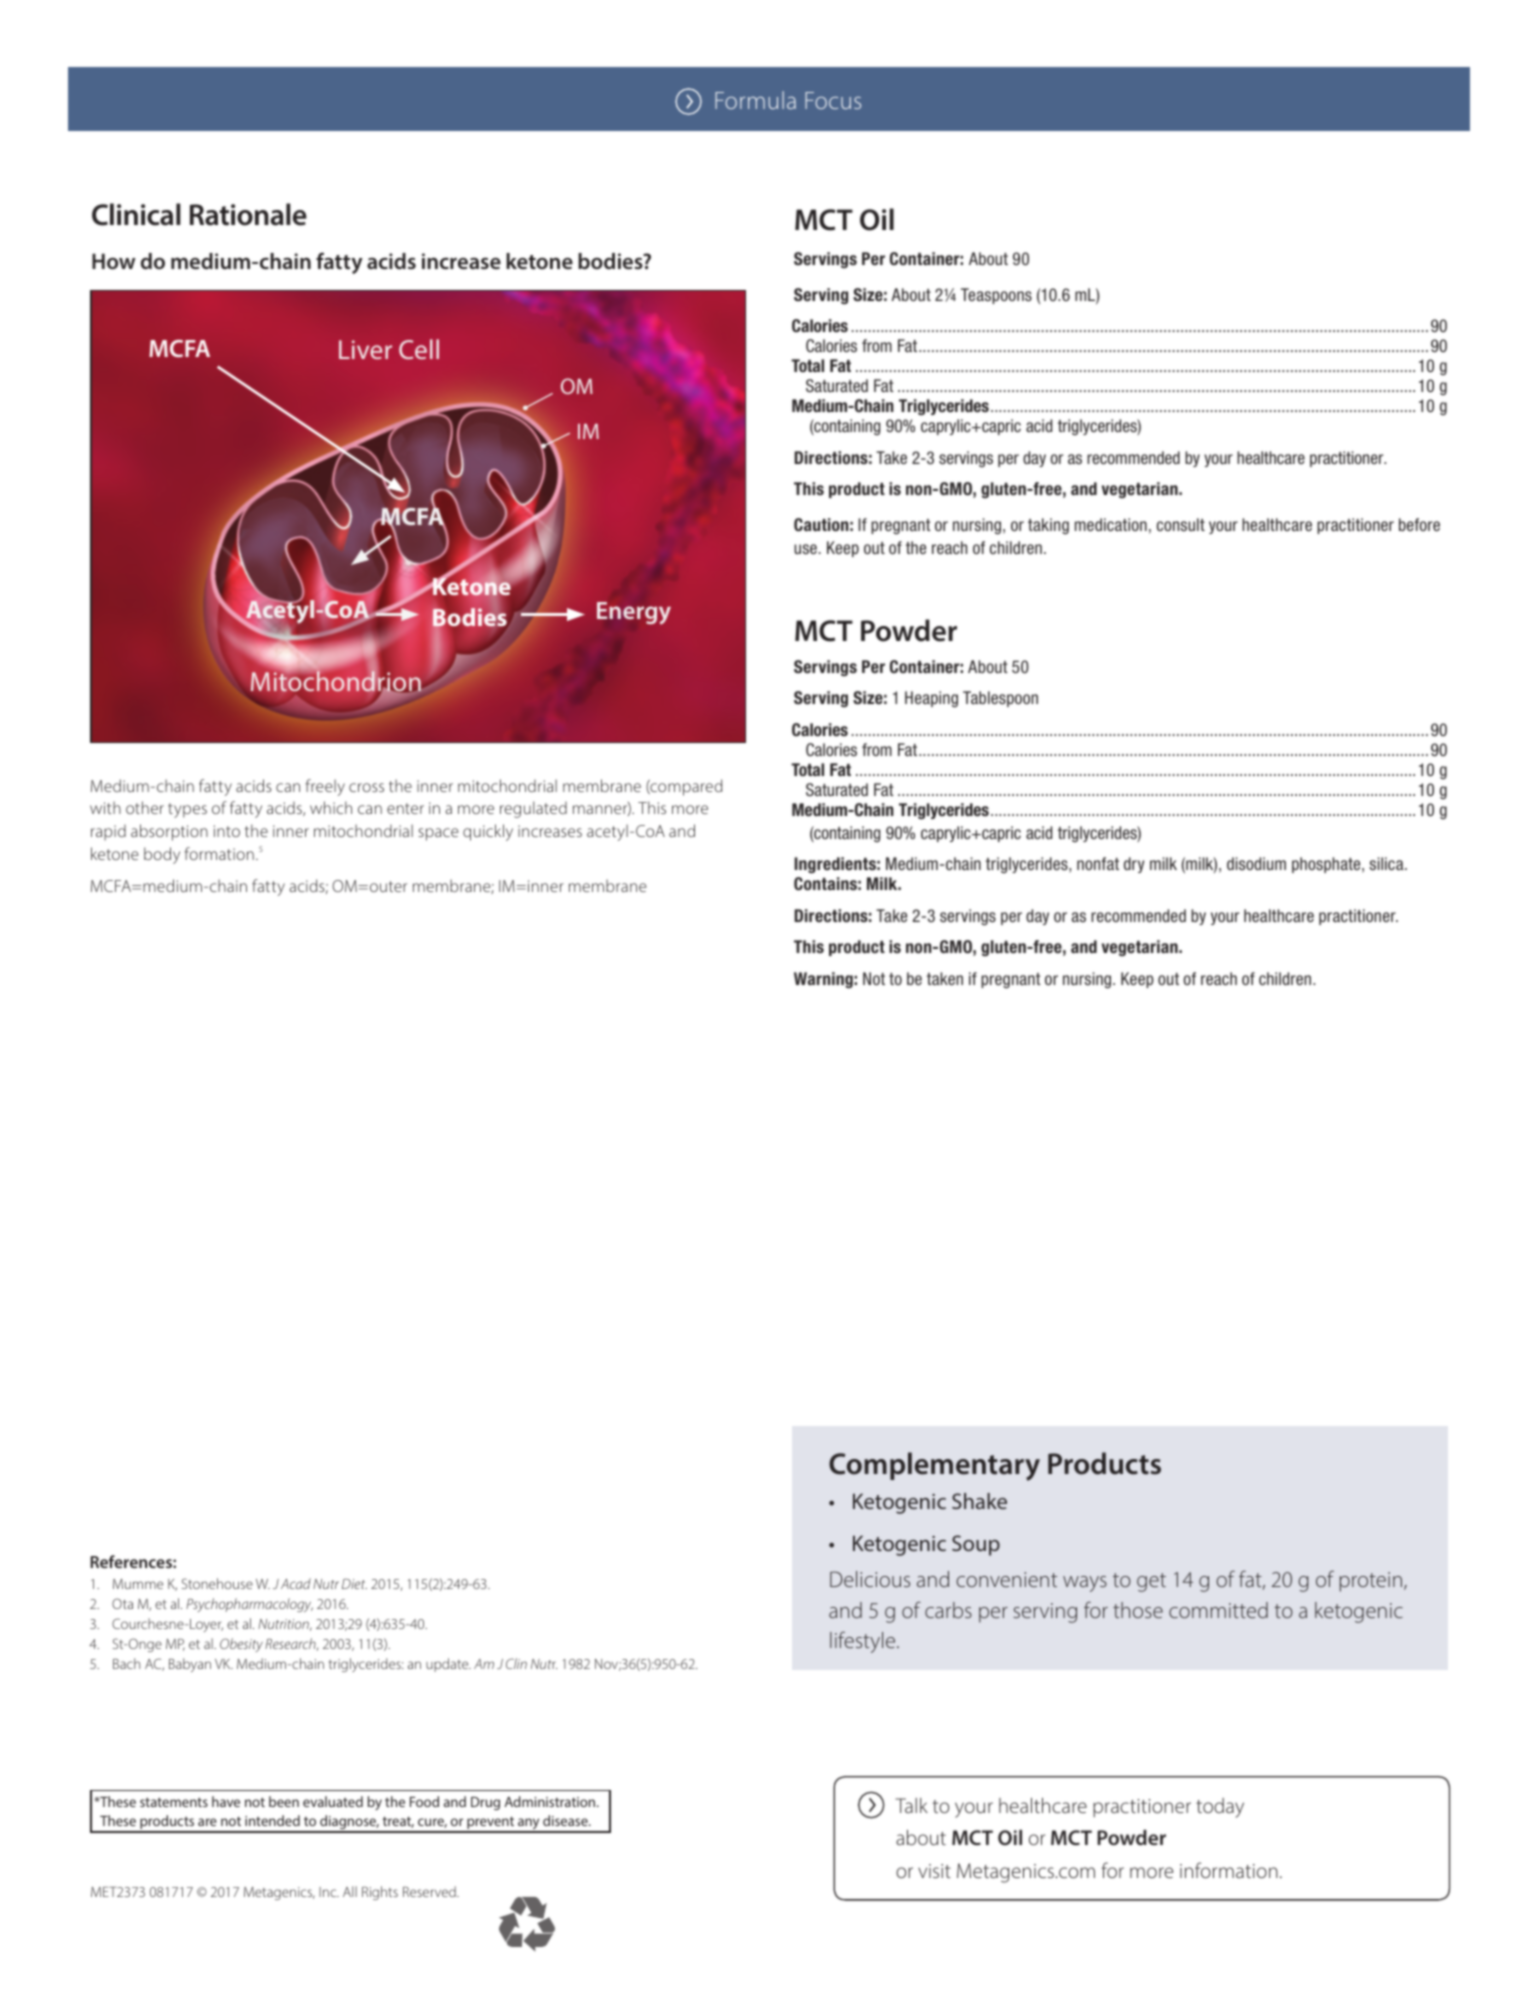 This document has height=1991, width=1538. Describe the element at coordinates (755, 100) in the document. I see `Formula` at that location.
